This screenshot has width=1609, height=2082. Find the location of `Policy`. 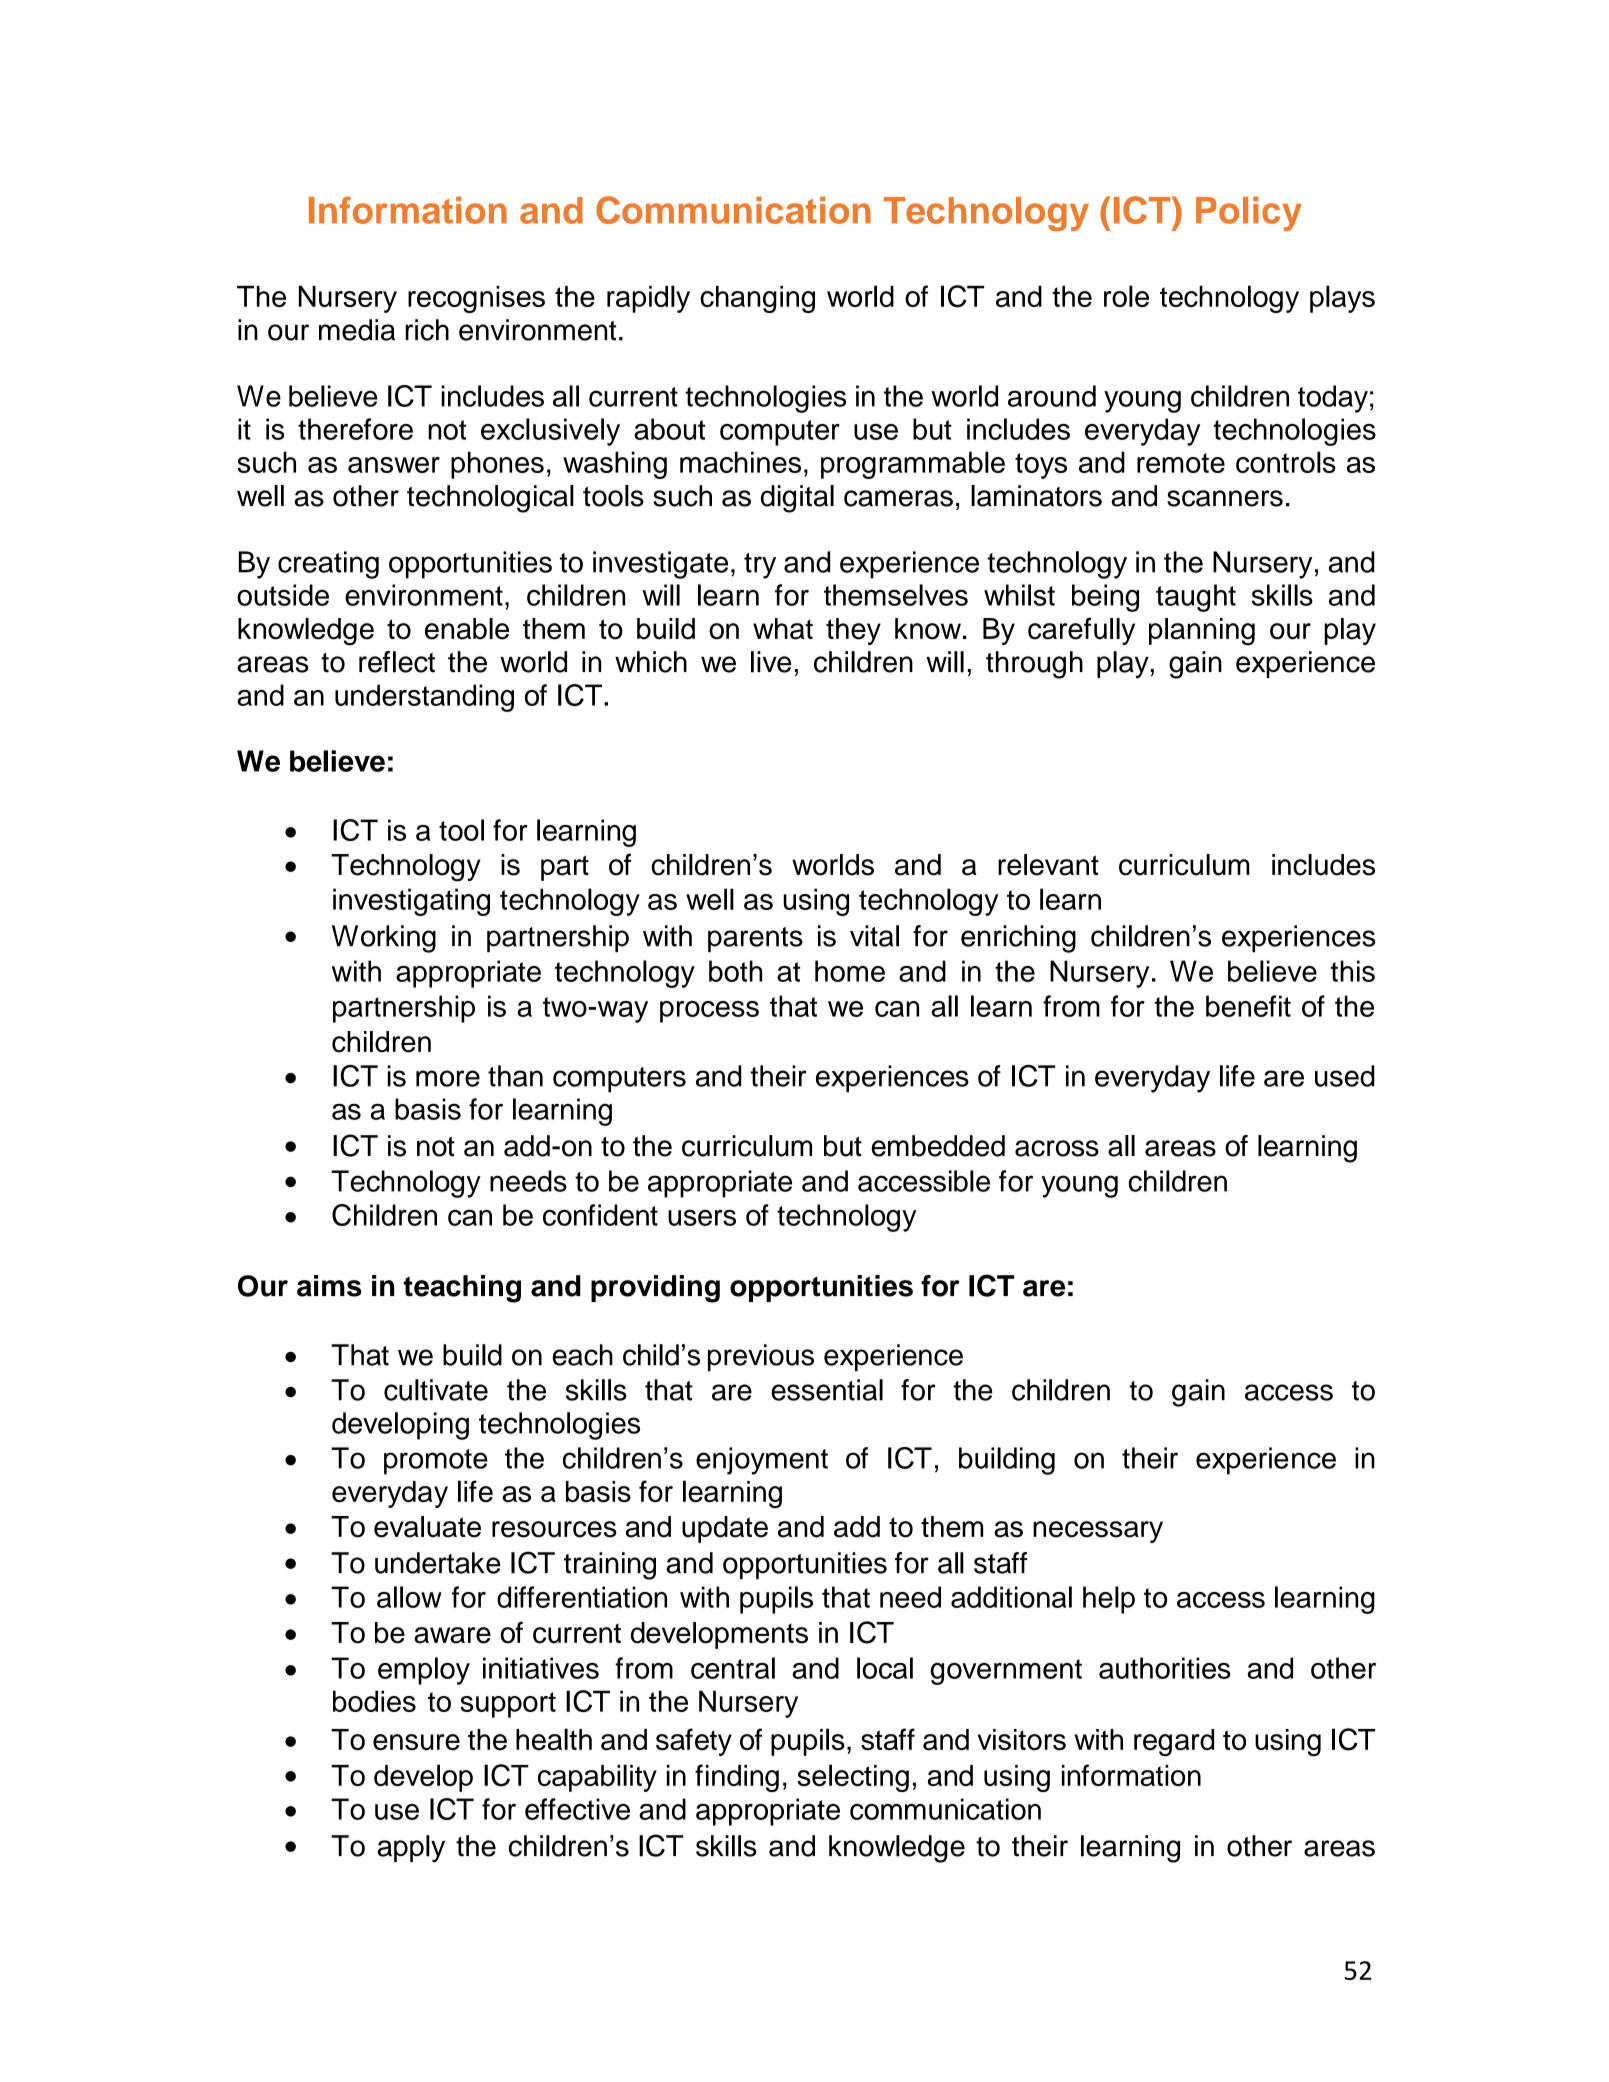

Policy is located at coordinates (1249, 214).
